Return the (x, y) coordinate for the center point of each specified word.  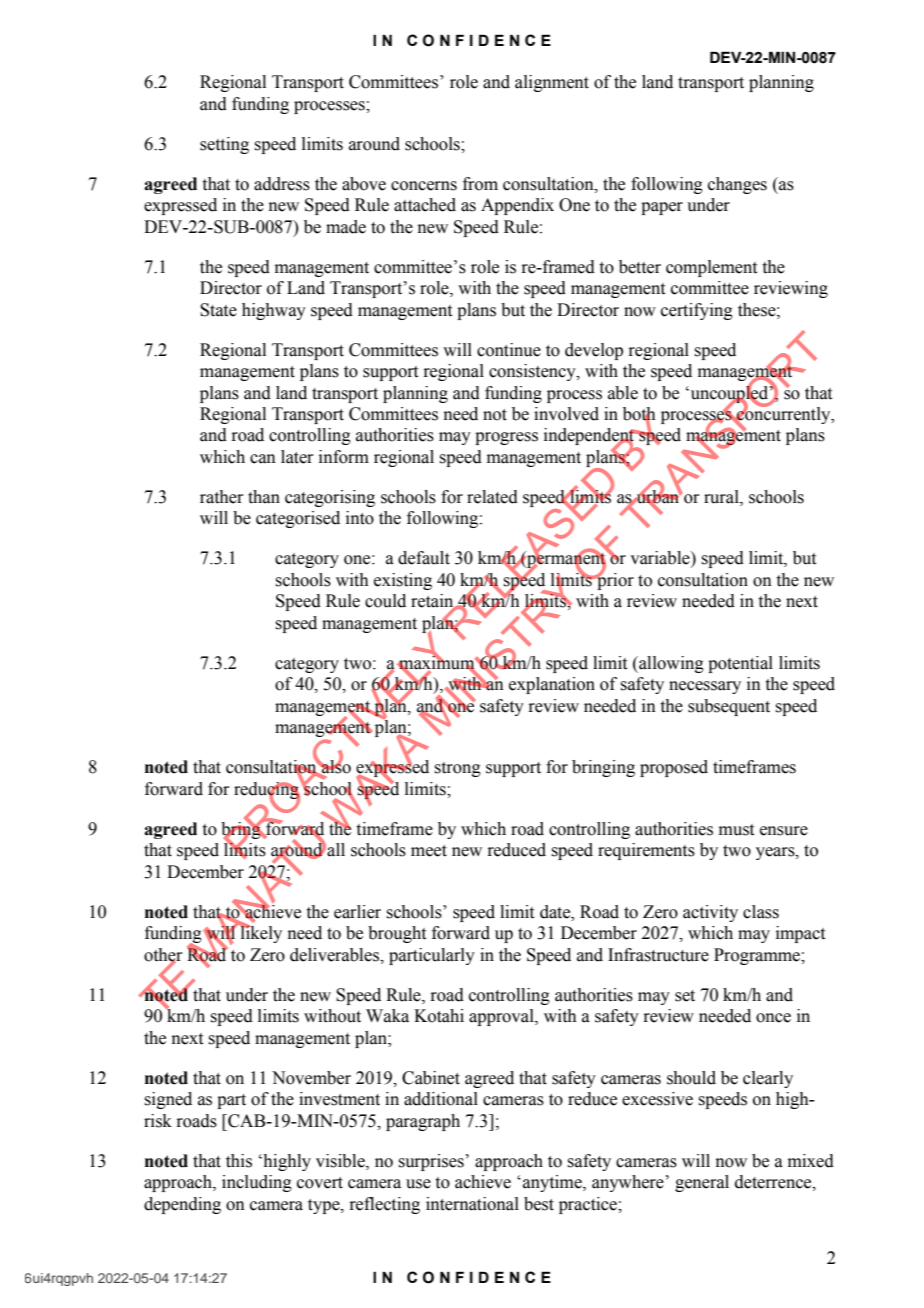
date (556, 912)
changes (737, 185)
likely (260, 933)
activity (710, 913)
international (472, 1204)
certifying (697, 311)
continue (509, 350)
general (702, 1183)
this (239, 1161)
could (385, 601)
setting (224, 145)
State (218, 310)
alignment (552, 83)
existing (403, 581)
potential (740, 664)
